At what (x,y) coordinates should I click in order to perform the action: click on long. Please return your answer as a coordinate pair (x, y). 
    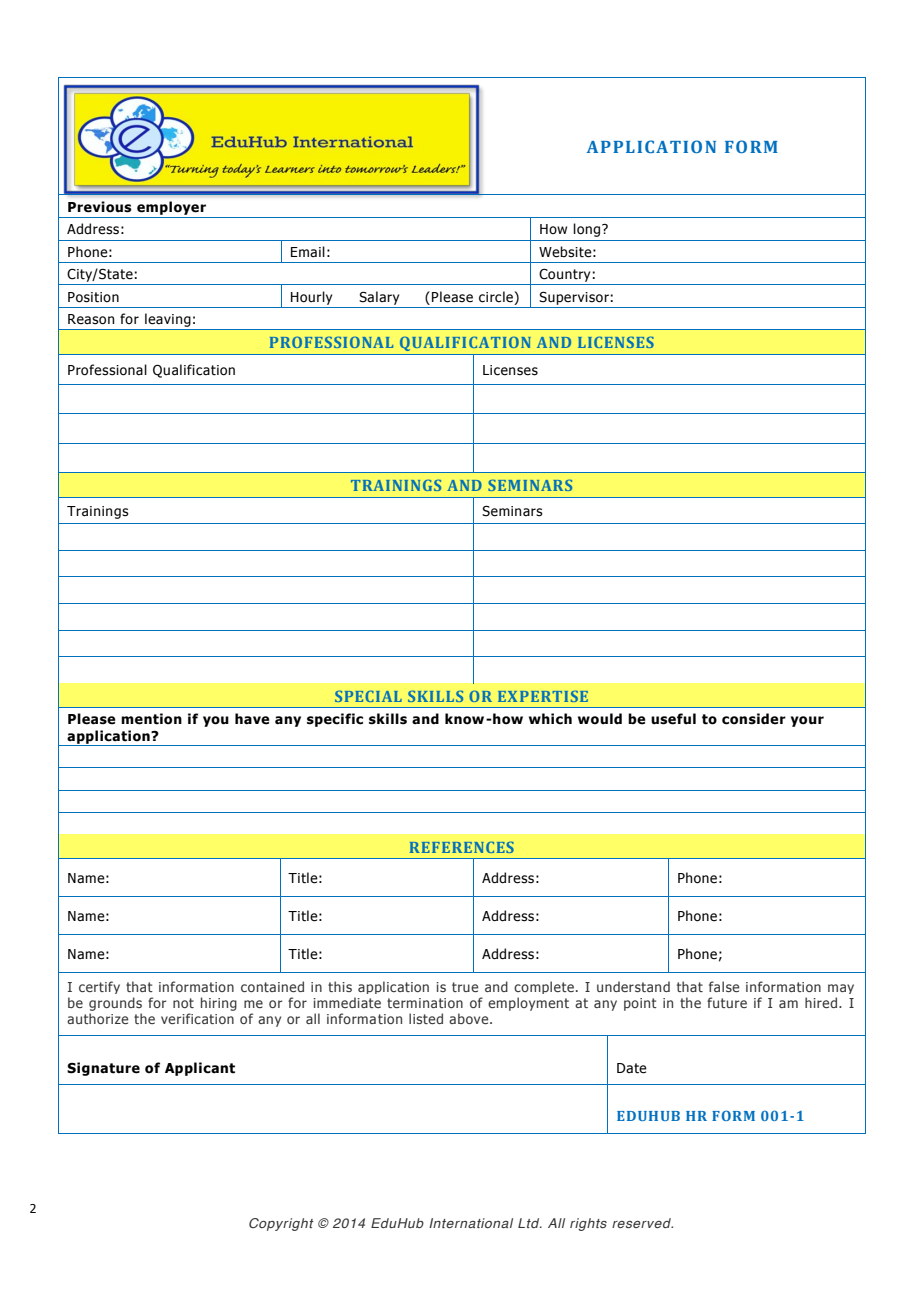
    Looking at the image, I should click on (588, 230).
